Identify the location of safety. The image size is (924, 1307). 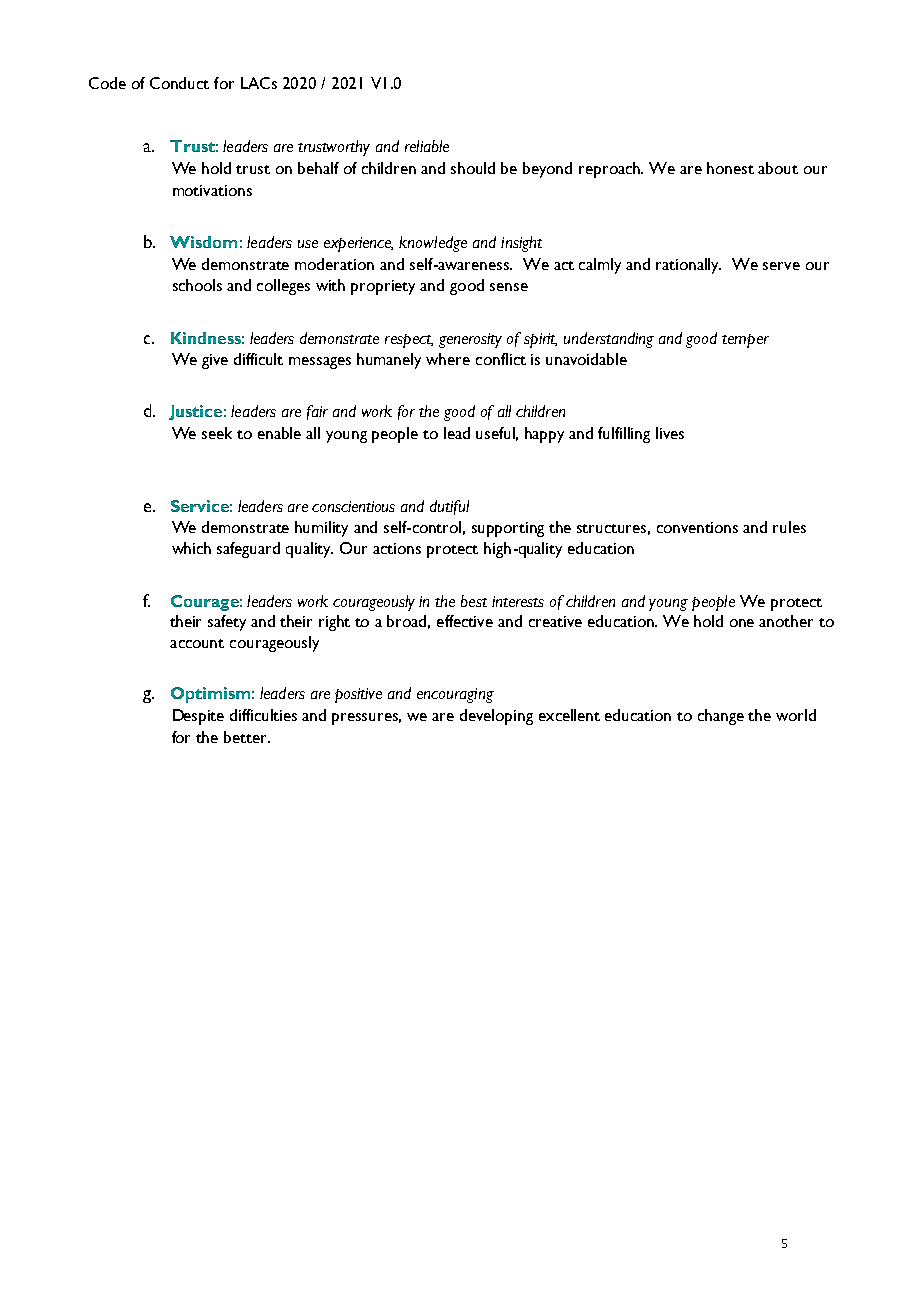
(227, 623).
